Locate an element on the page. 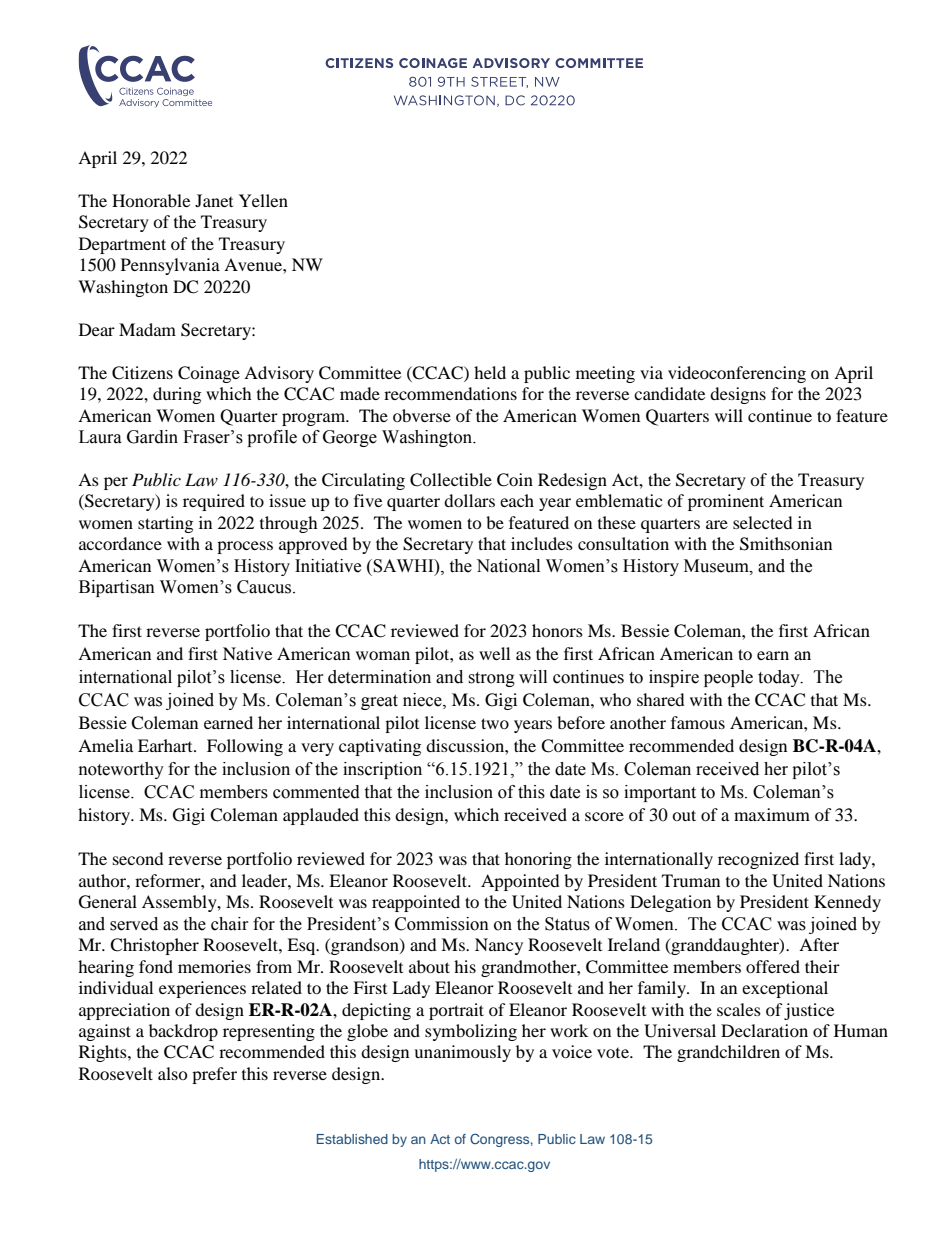 This document has height=1233, width=952. strong is located at coordinates (491, 679).
